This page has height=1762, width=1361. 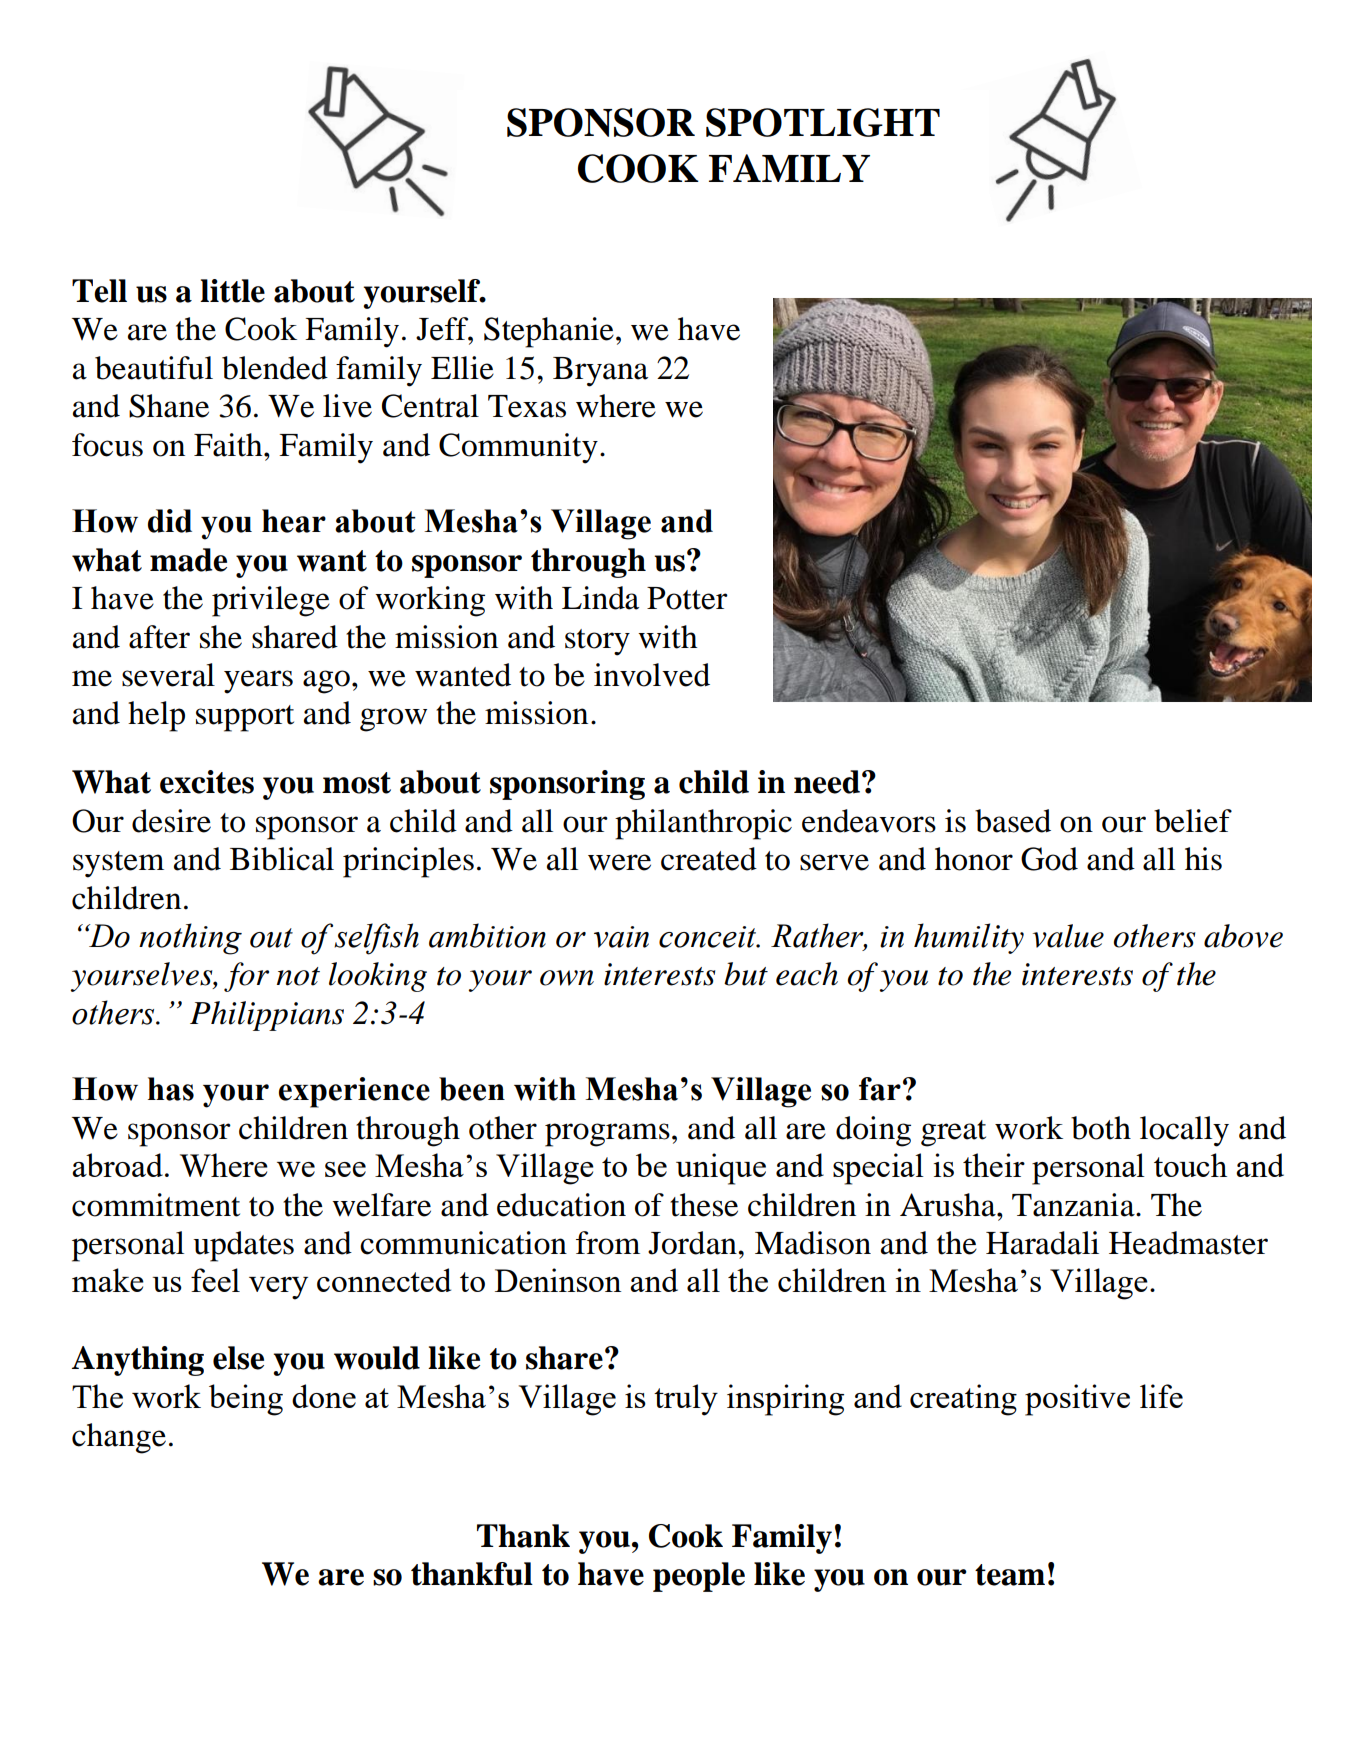 What do you see at coordinates (823, 122) in the page?
I see `SPOTLIGHT` at bounding box center [823, 122].
